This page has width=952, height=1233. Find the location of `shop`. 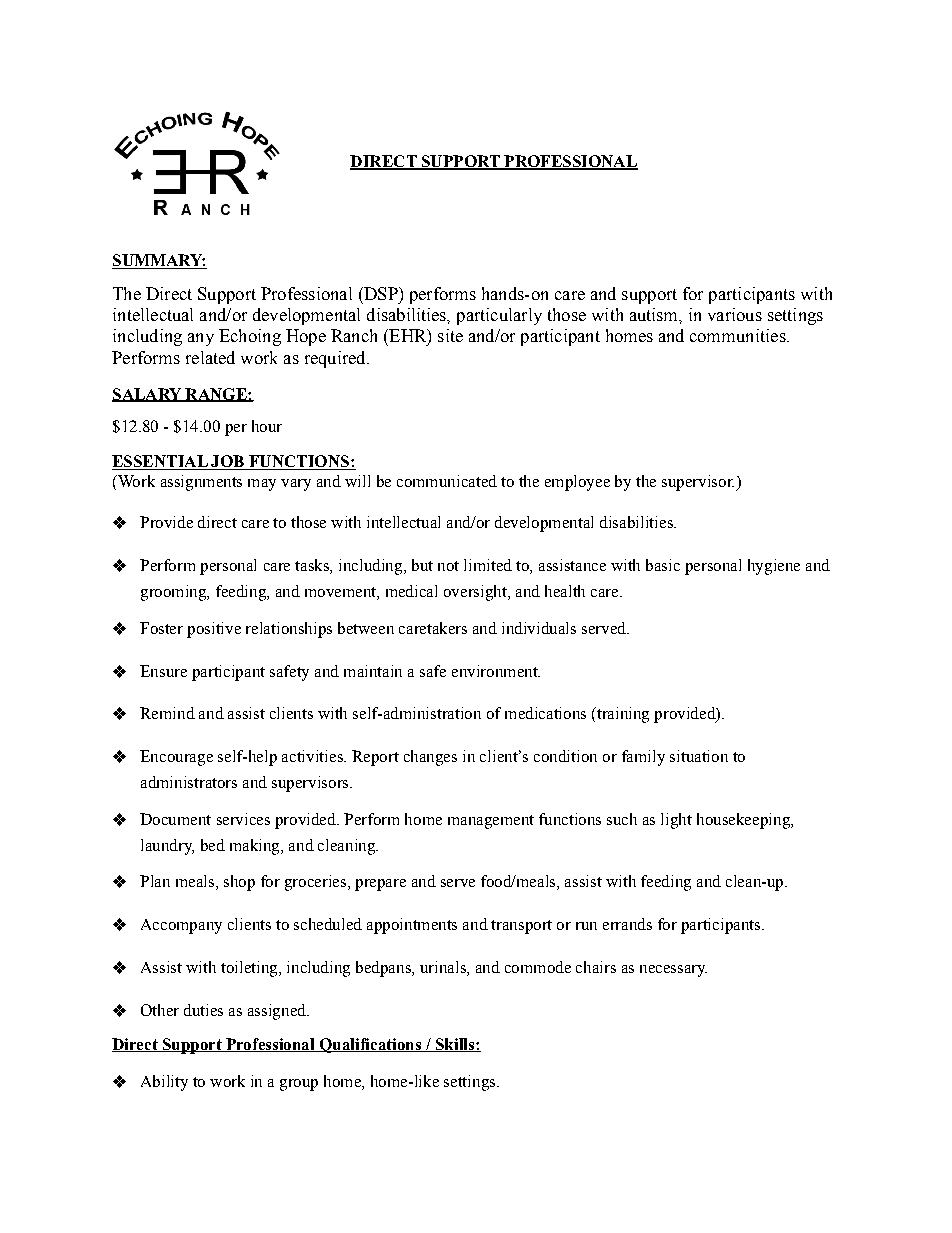

shop is located at coordinates (239, 883).
